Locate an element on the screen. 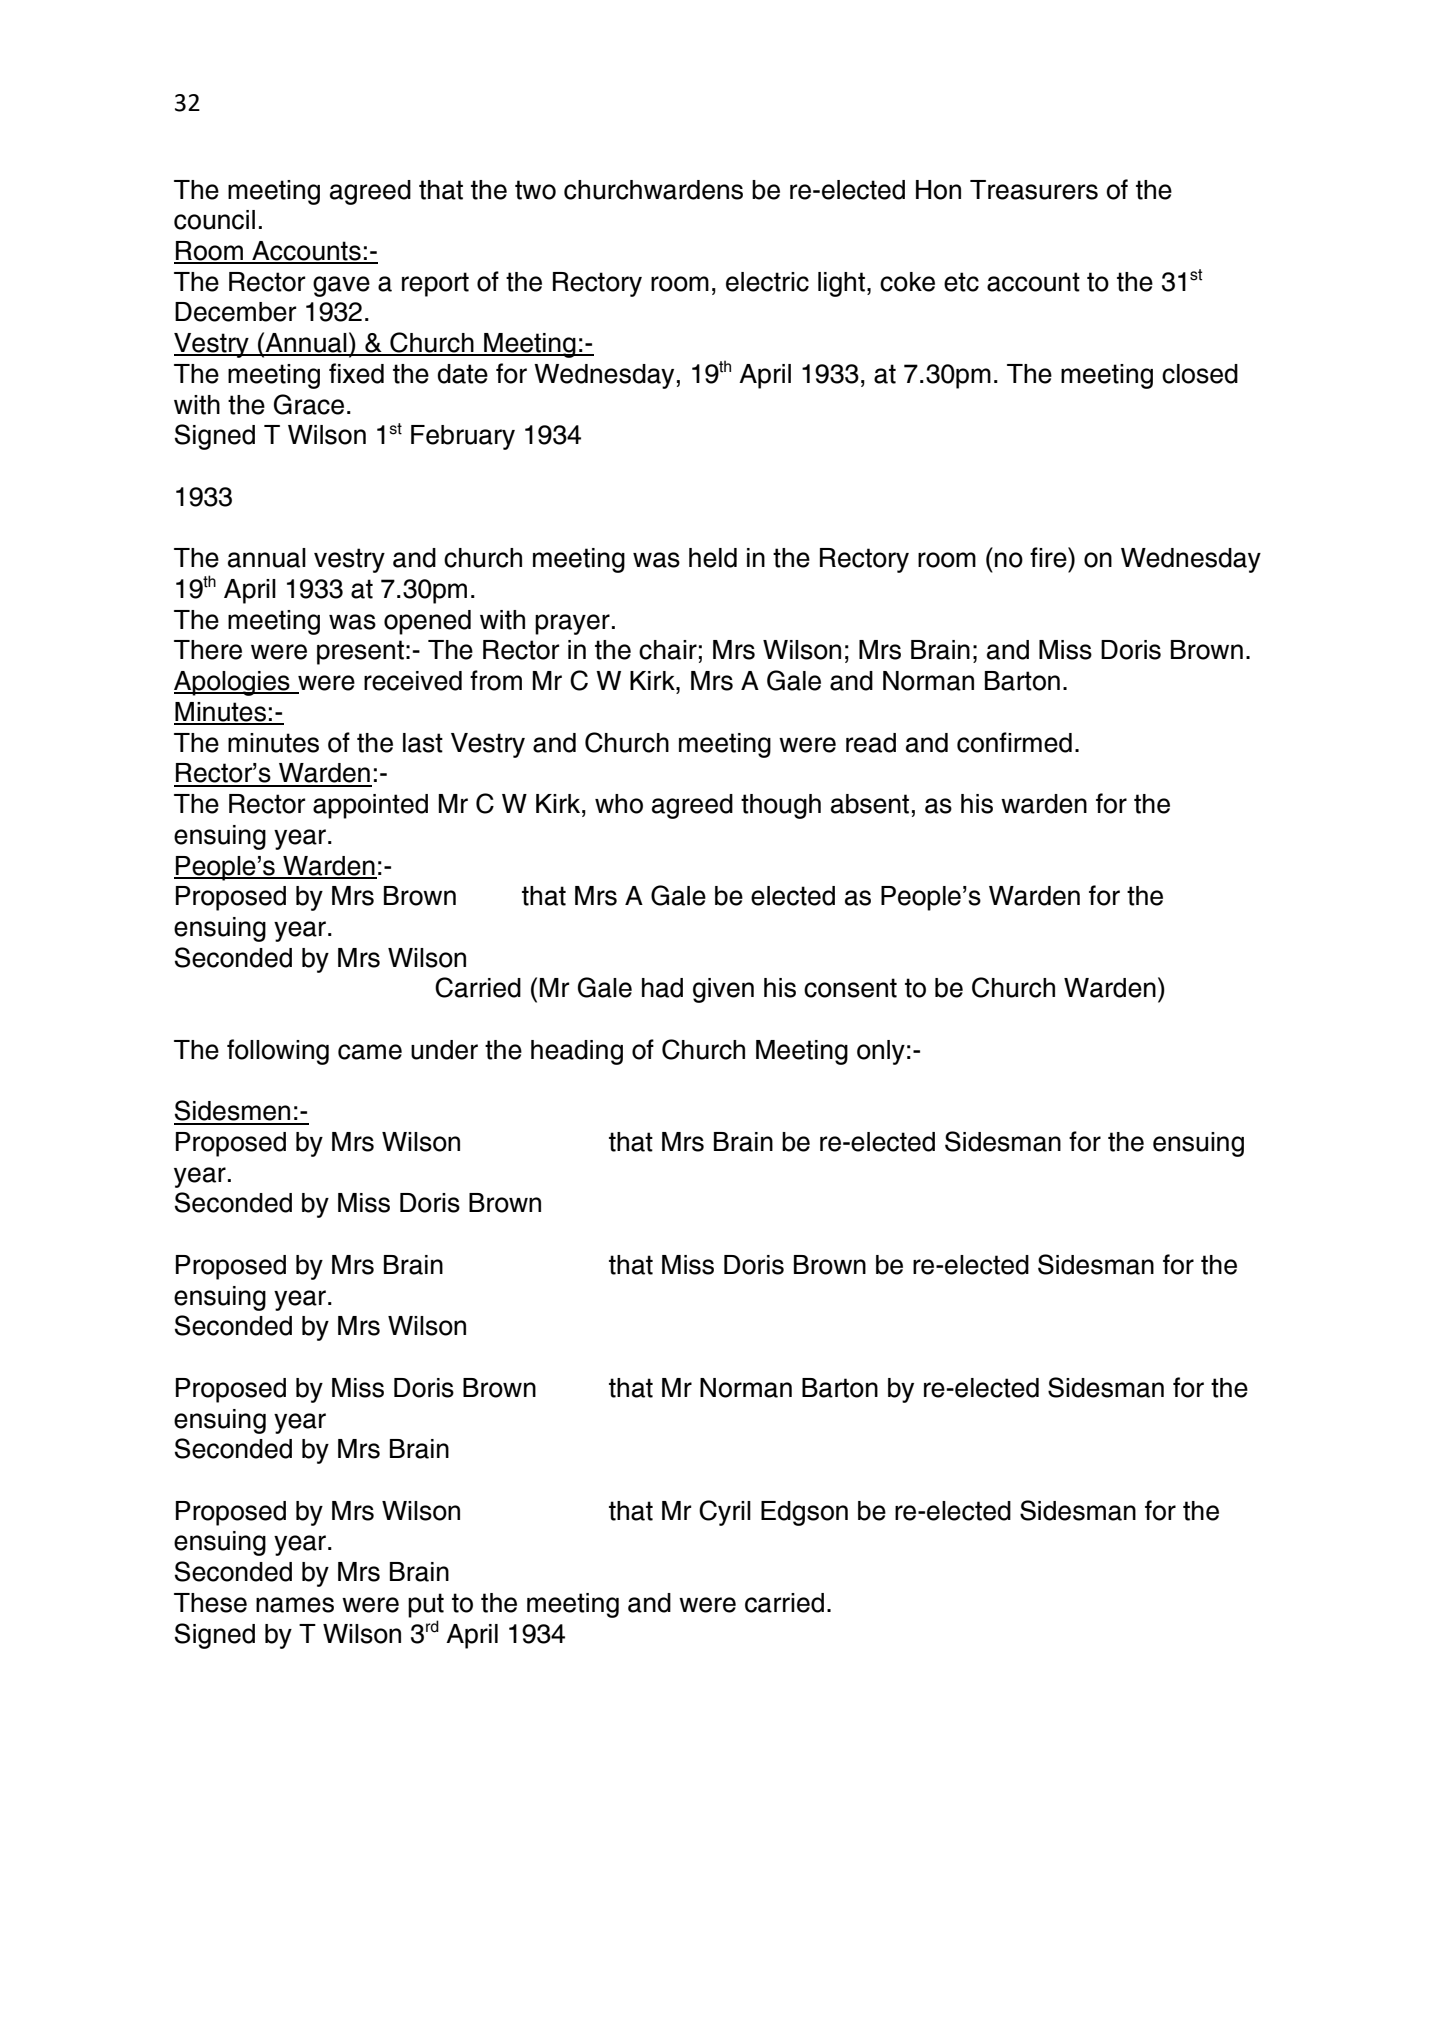 This screenshot has width=1438, height=2034. names is located at coordinates (295, 1605).
